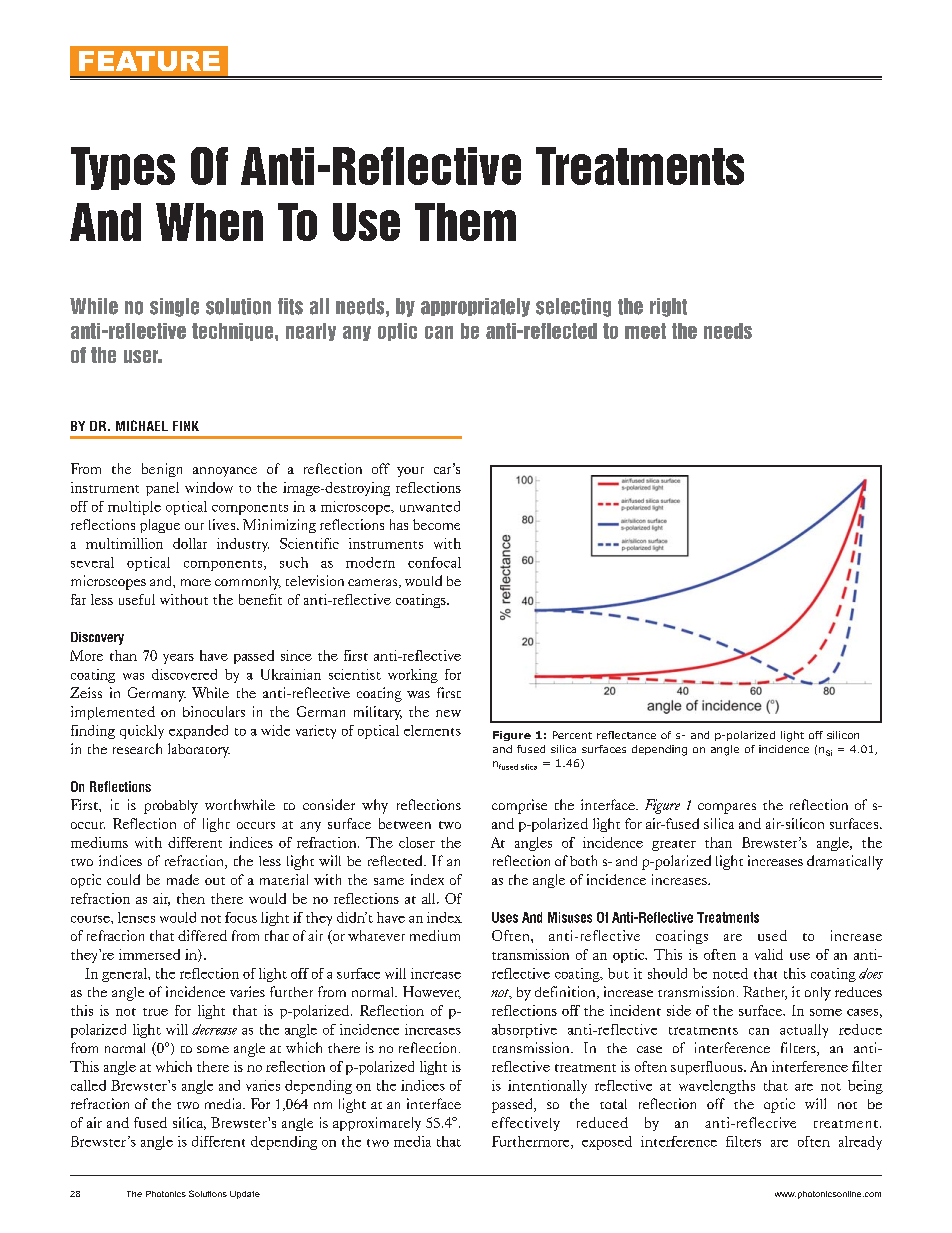  What do you see at coordinates (162, 470) in the page?
I see `benign` at bounding box center [162, 470].
